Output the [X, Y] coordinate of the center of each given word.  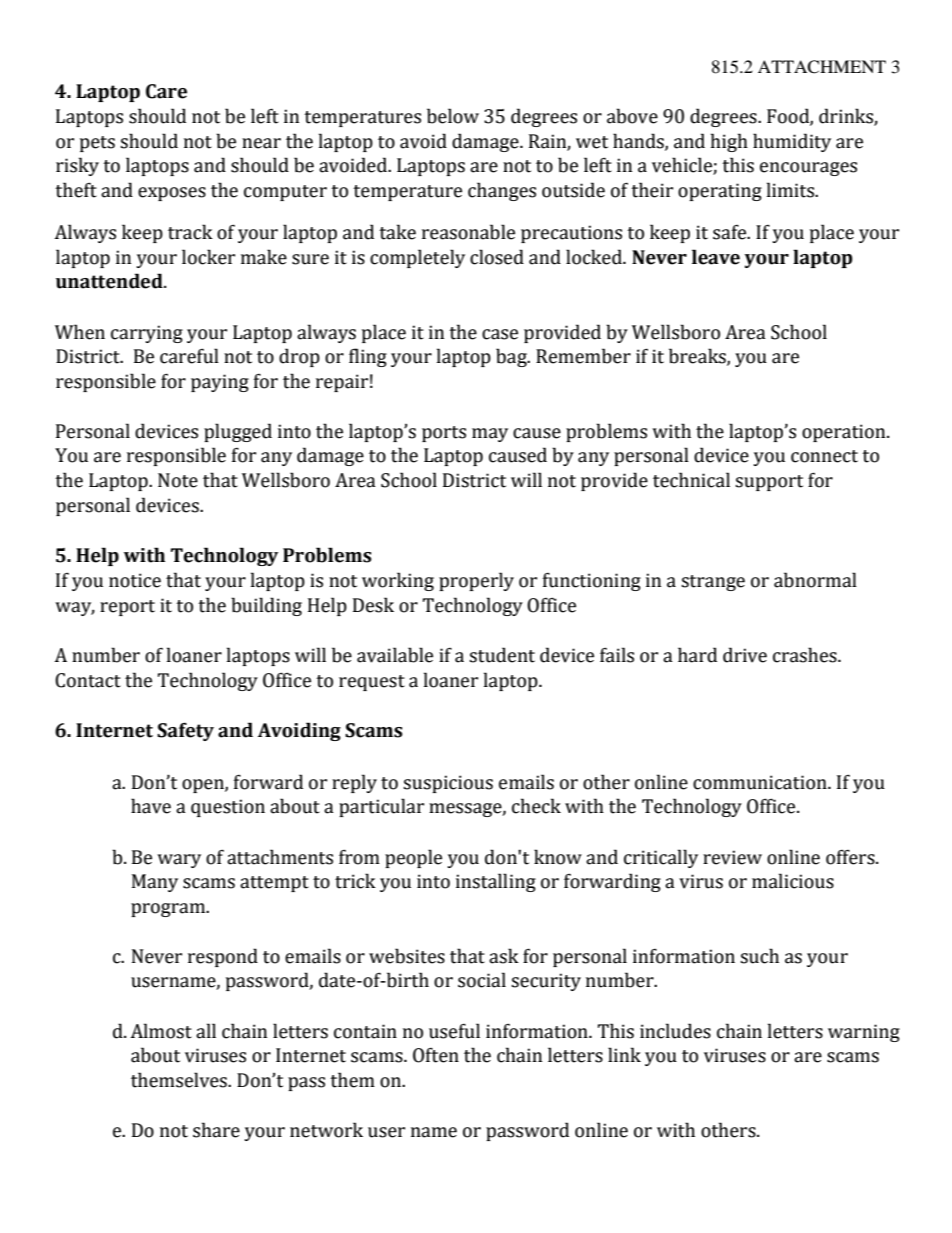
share [216, 1130]
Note [178, 480]
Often [436, 1055]
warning [864, 1033]
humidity [792, 142]
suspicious [448, 784]
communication [761, 782]
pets [97, 144]
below [453, 116]
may [490, 435]
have [151, 806]
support [769, 483]
